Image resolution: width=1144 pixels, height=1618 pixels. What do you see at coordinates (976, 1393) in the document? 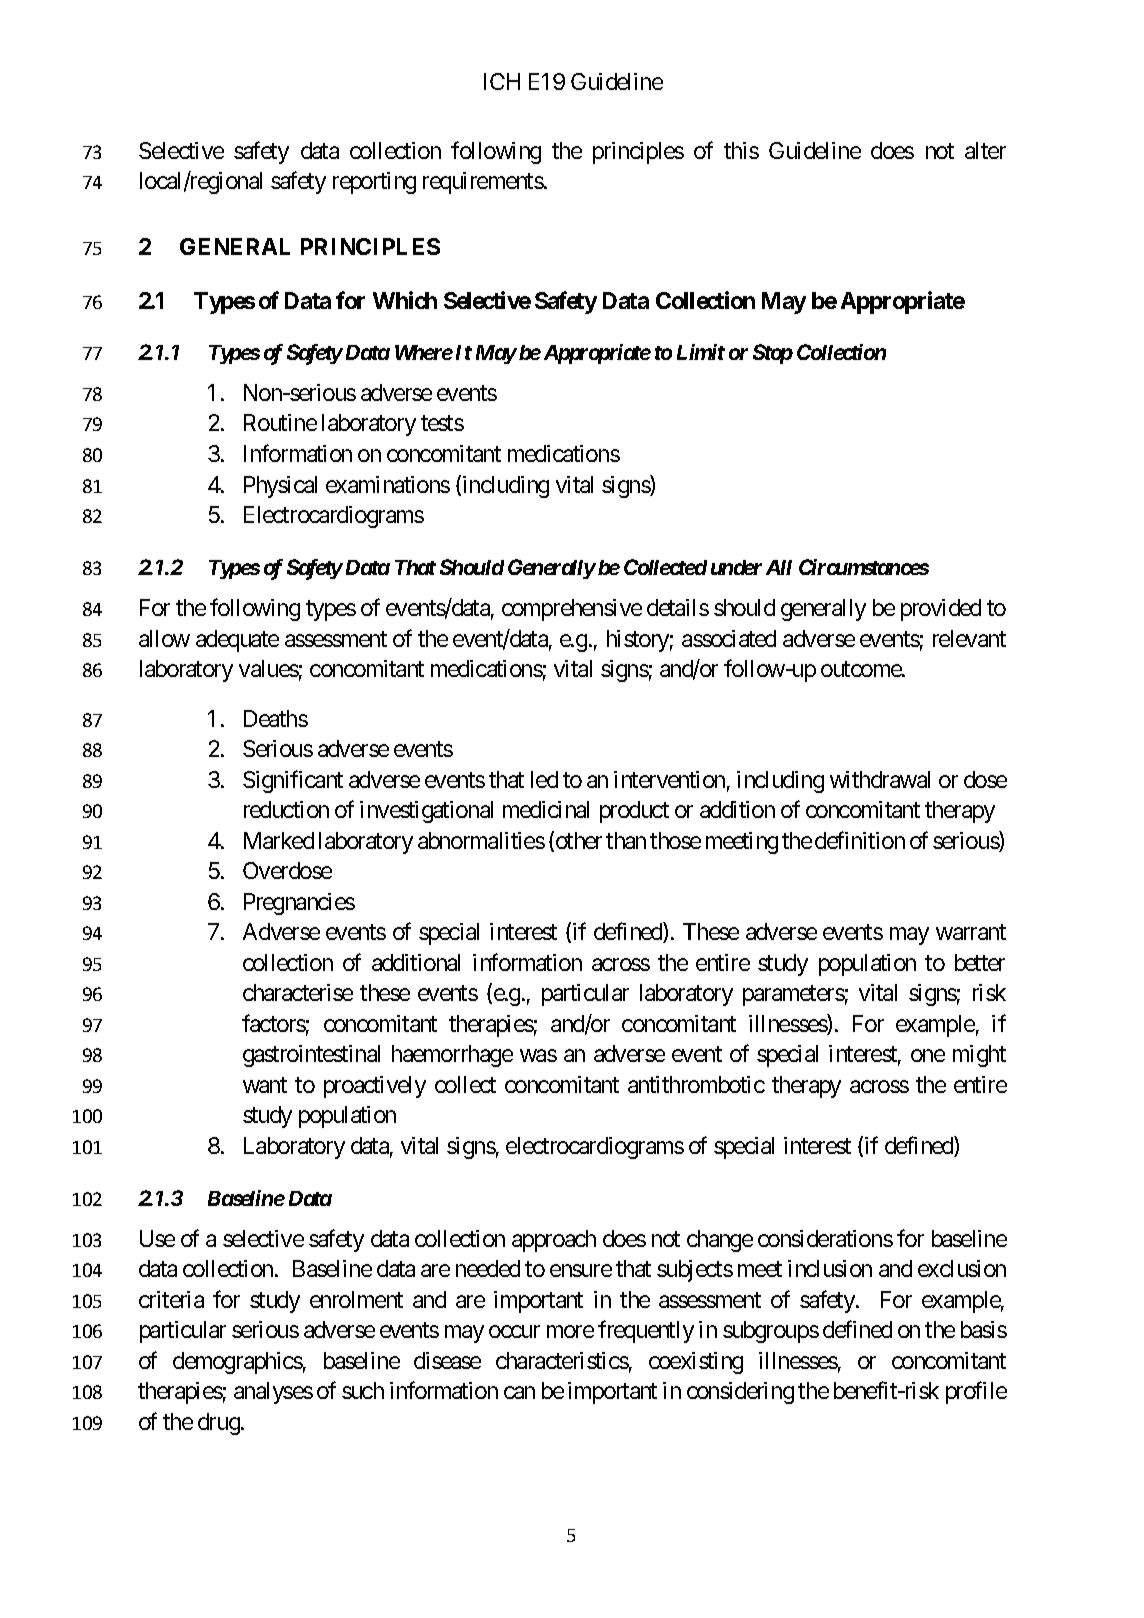
I see `profile` at bounding box center [976, 1393].
